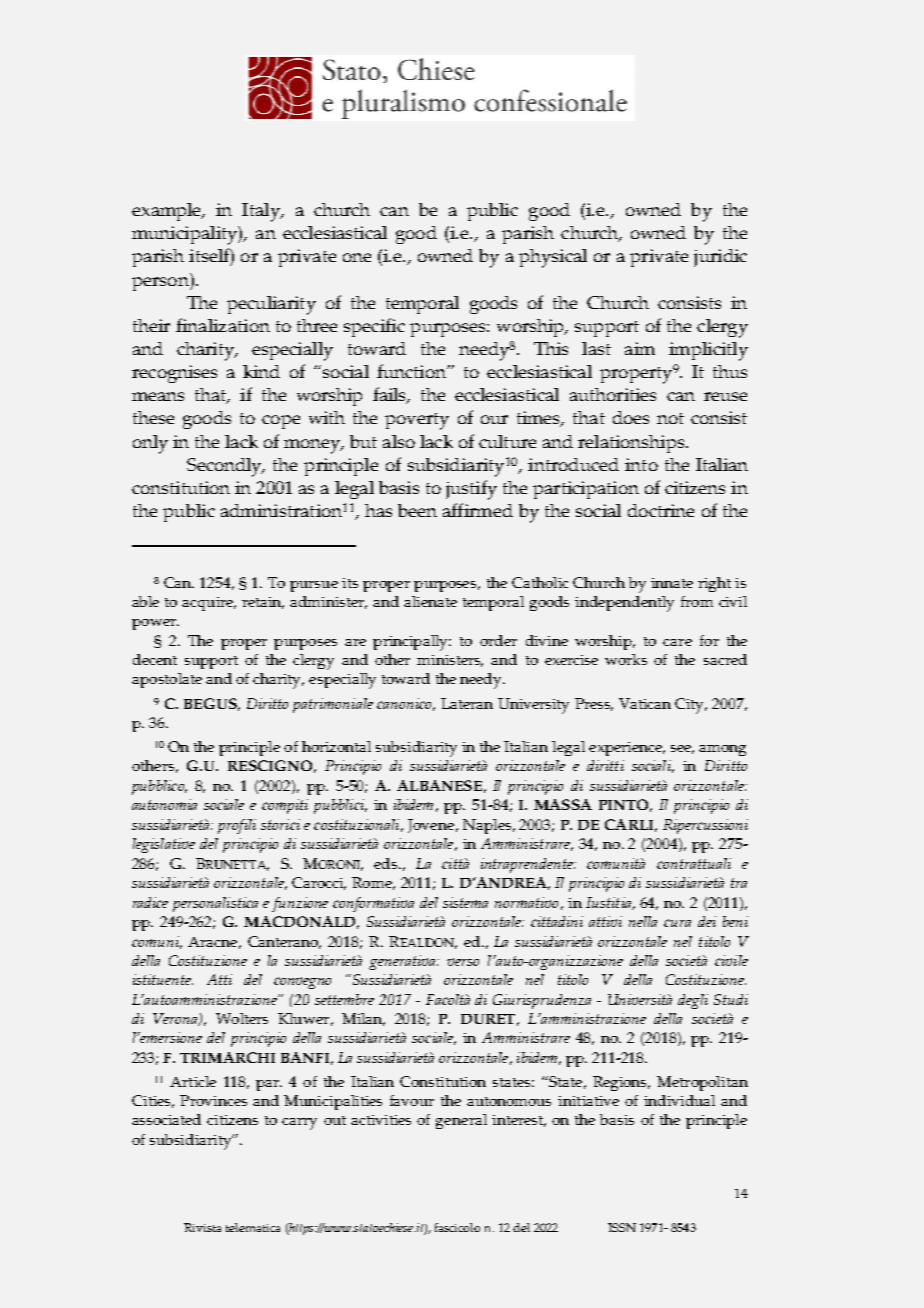 The height and width of the document is (1308, 924). I want to click on Lateran, so click(467, 703).
